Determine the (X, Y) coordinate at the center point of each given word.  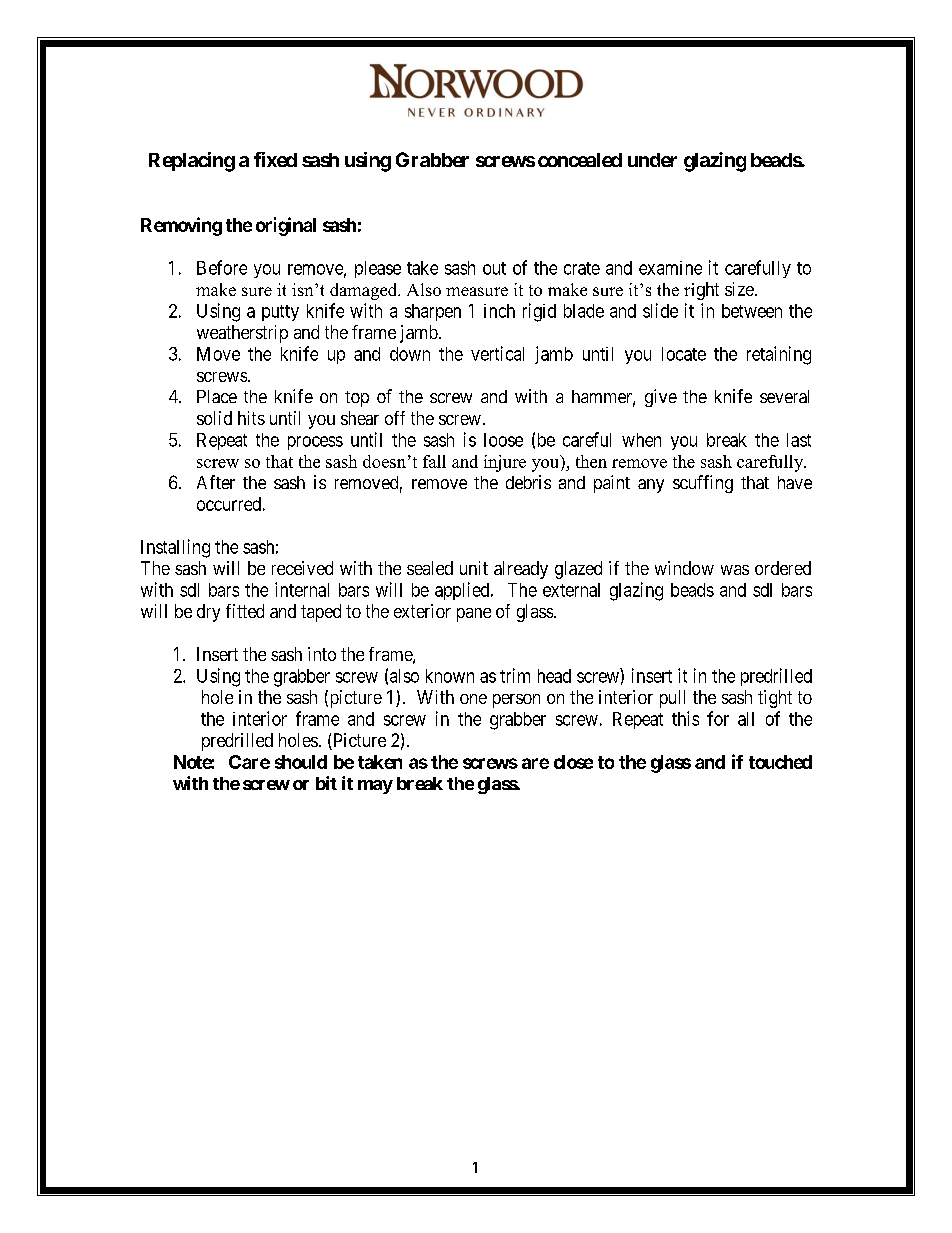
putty (280, 313)
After (216, 482)
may (375, 787)
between (752, 311)
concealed (580, 160)
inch (499, 311)
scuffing (703, 484)
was (735, 570)
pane (474, 615)
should (301, 762)
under (652, 160)
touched (780, 762)
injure (505, 463)
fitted (245, 611)
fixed (275, 159)
